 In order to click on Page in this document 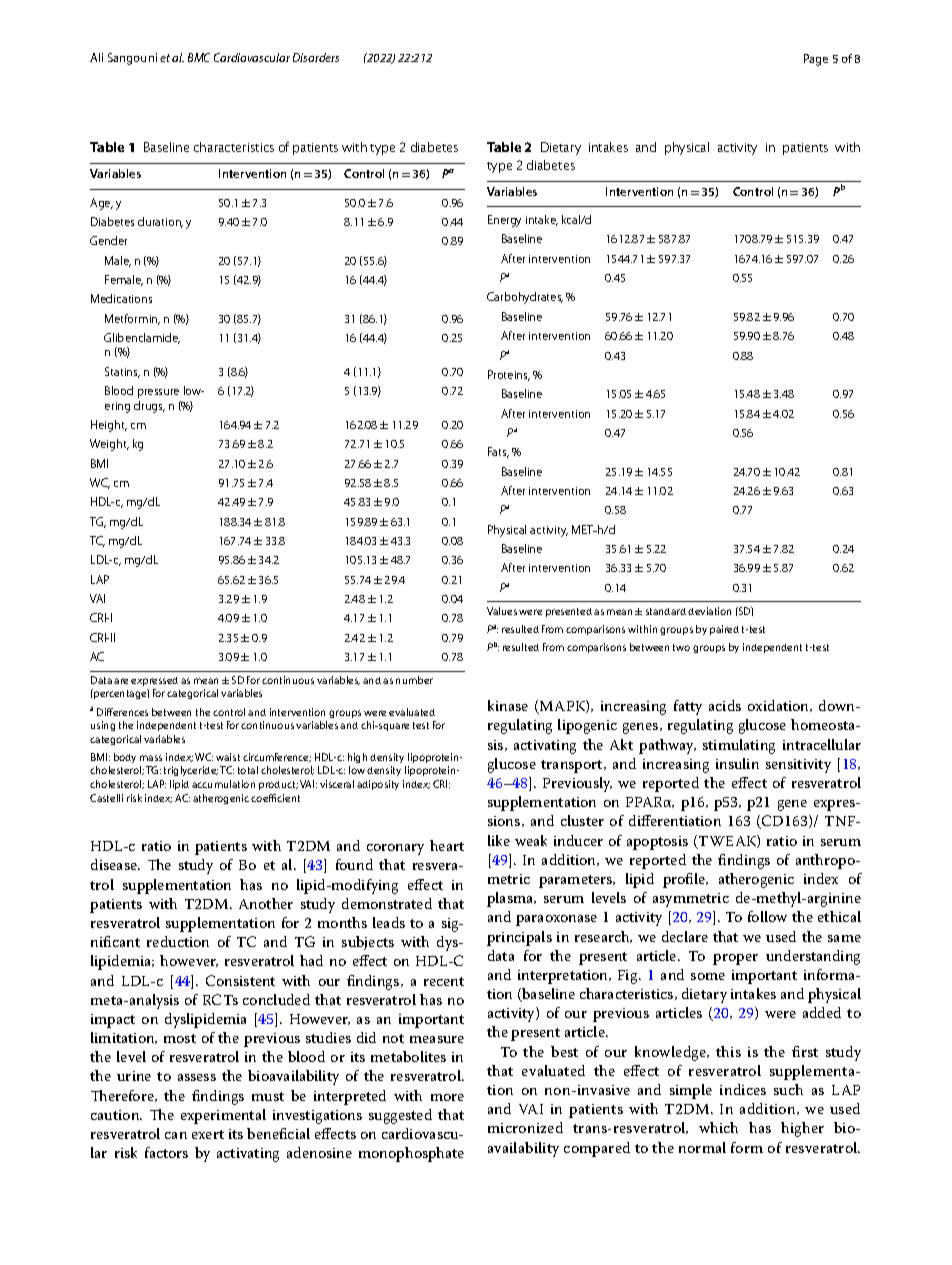, I will do `click(816, 60)`.
